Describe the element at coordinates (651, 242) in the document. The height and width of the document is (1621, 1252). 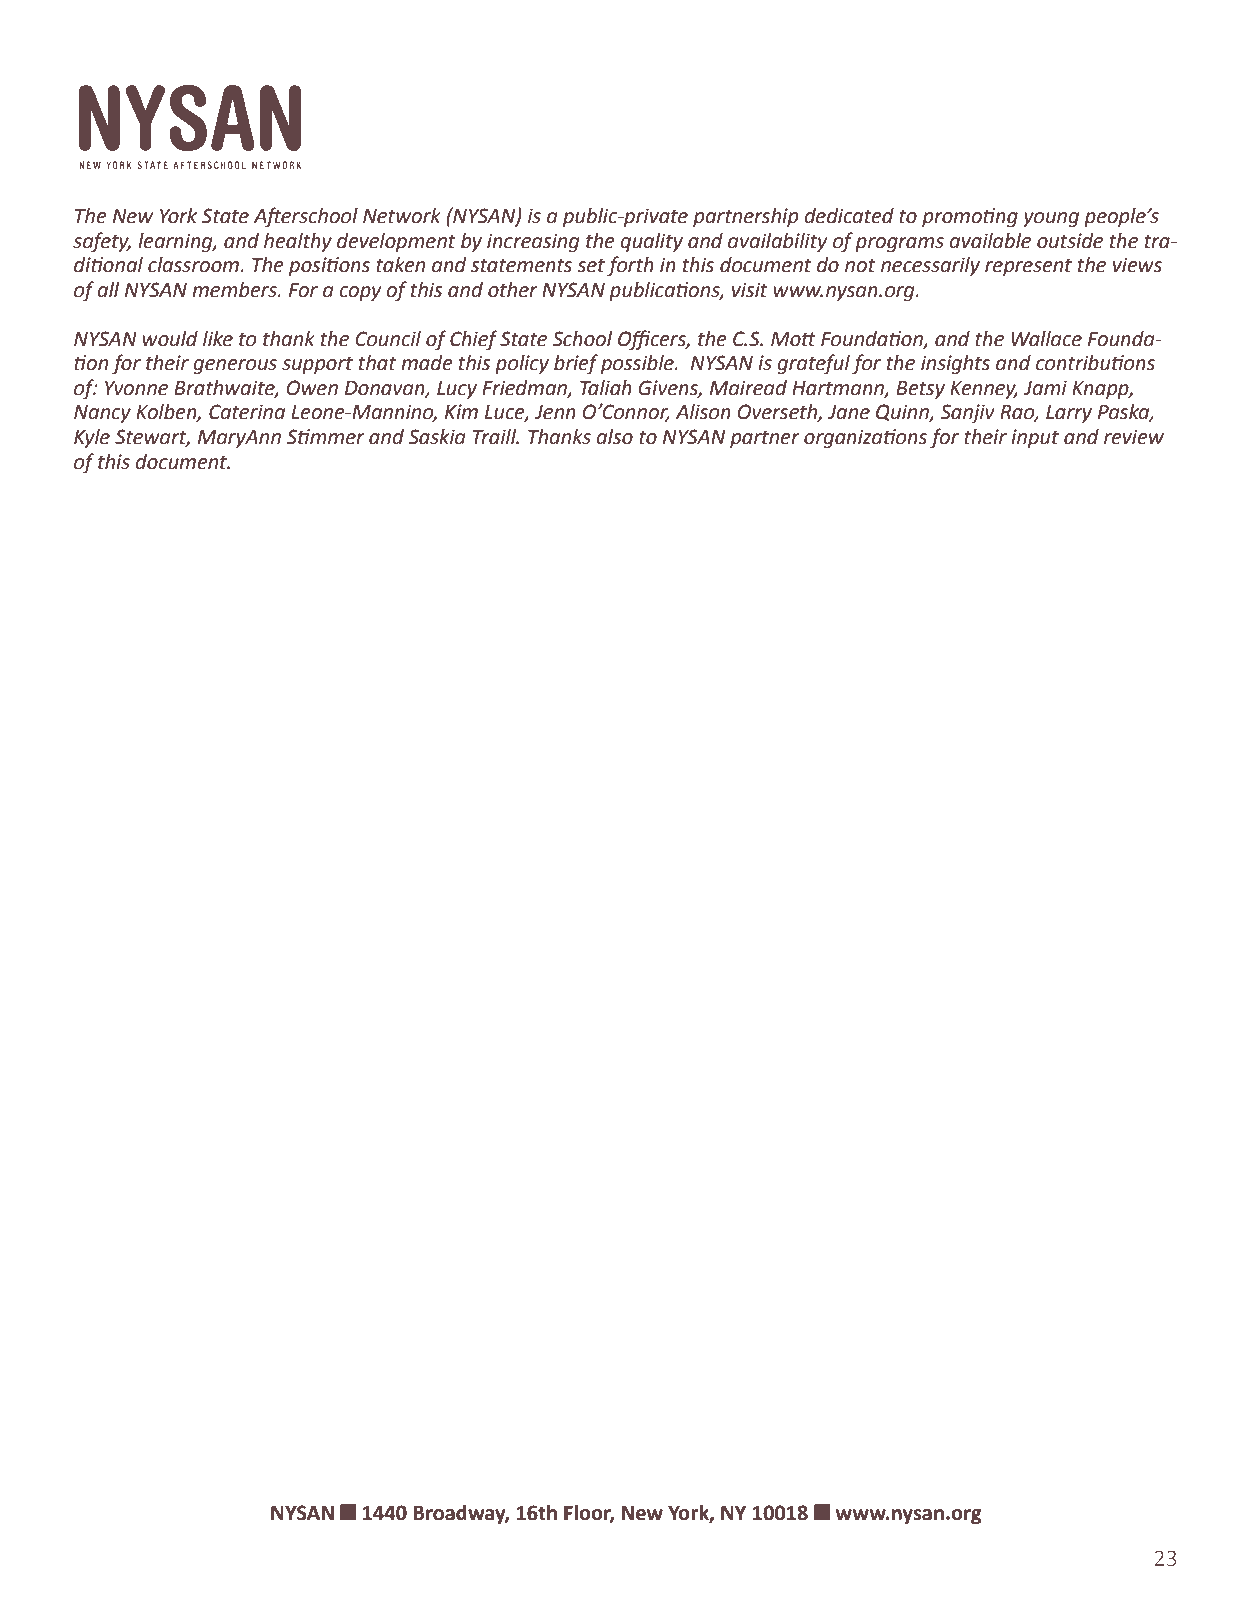
I see `quality` at that location.
